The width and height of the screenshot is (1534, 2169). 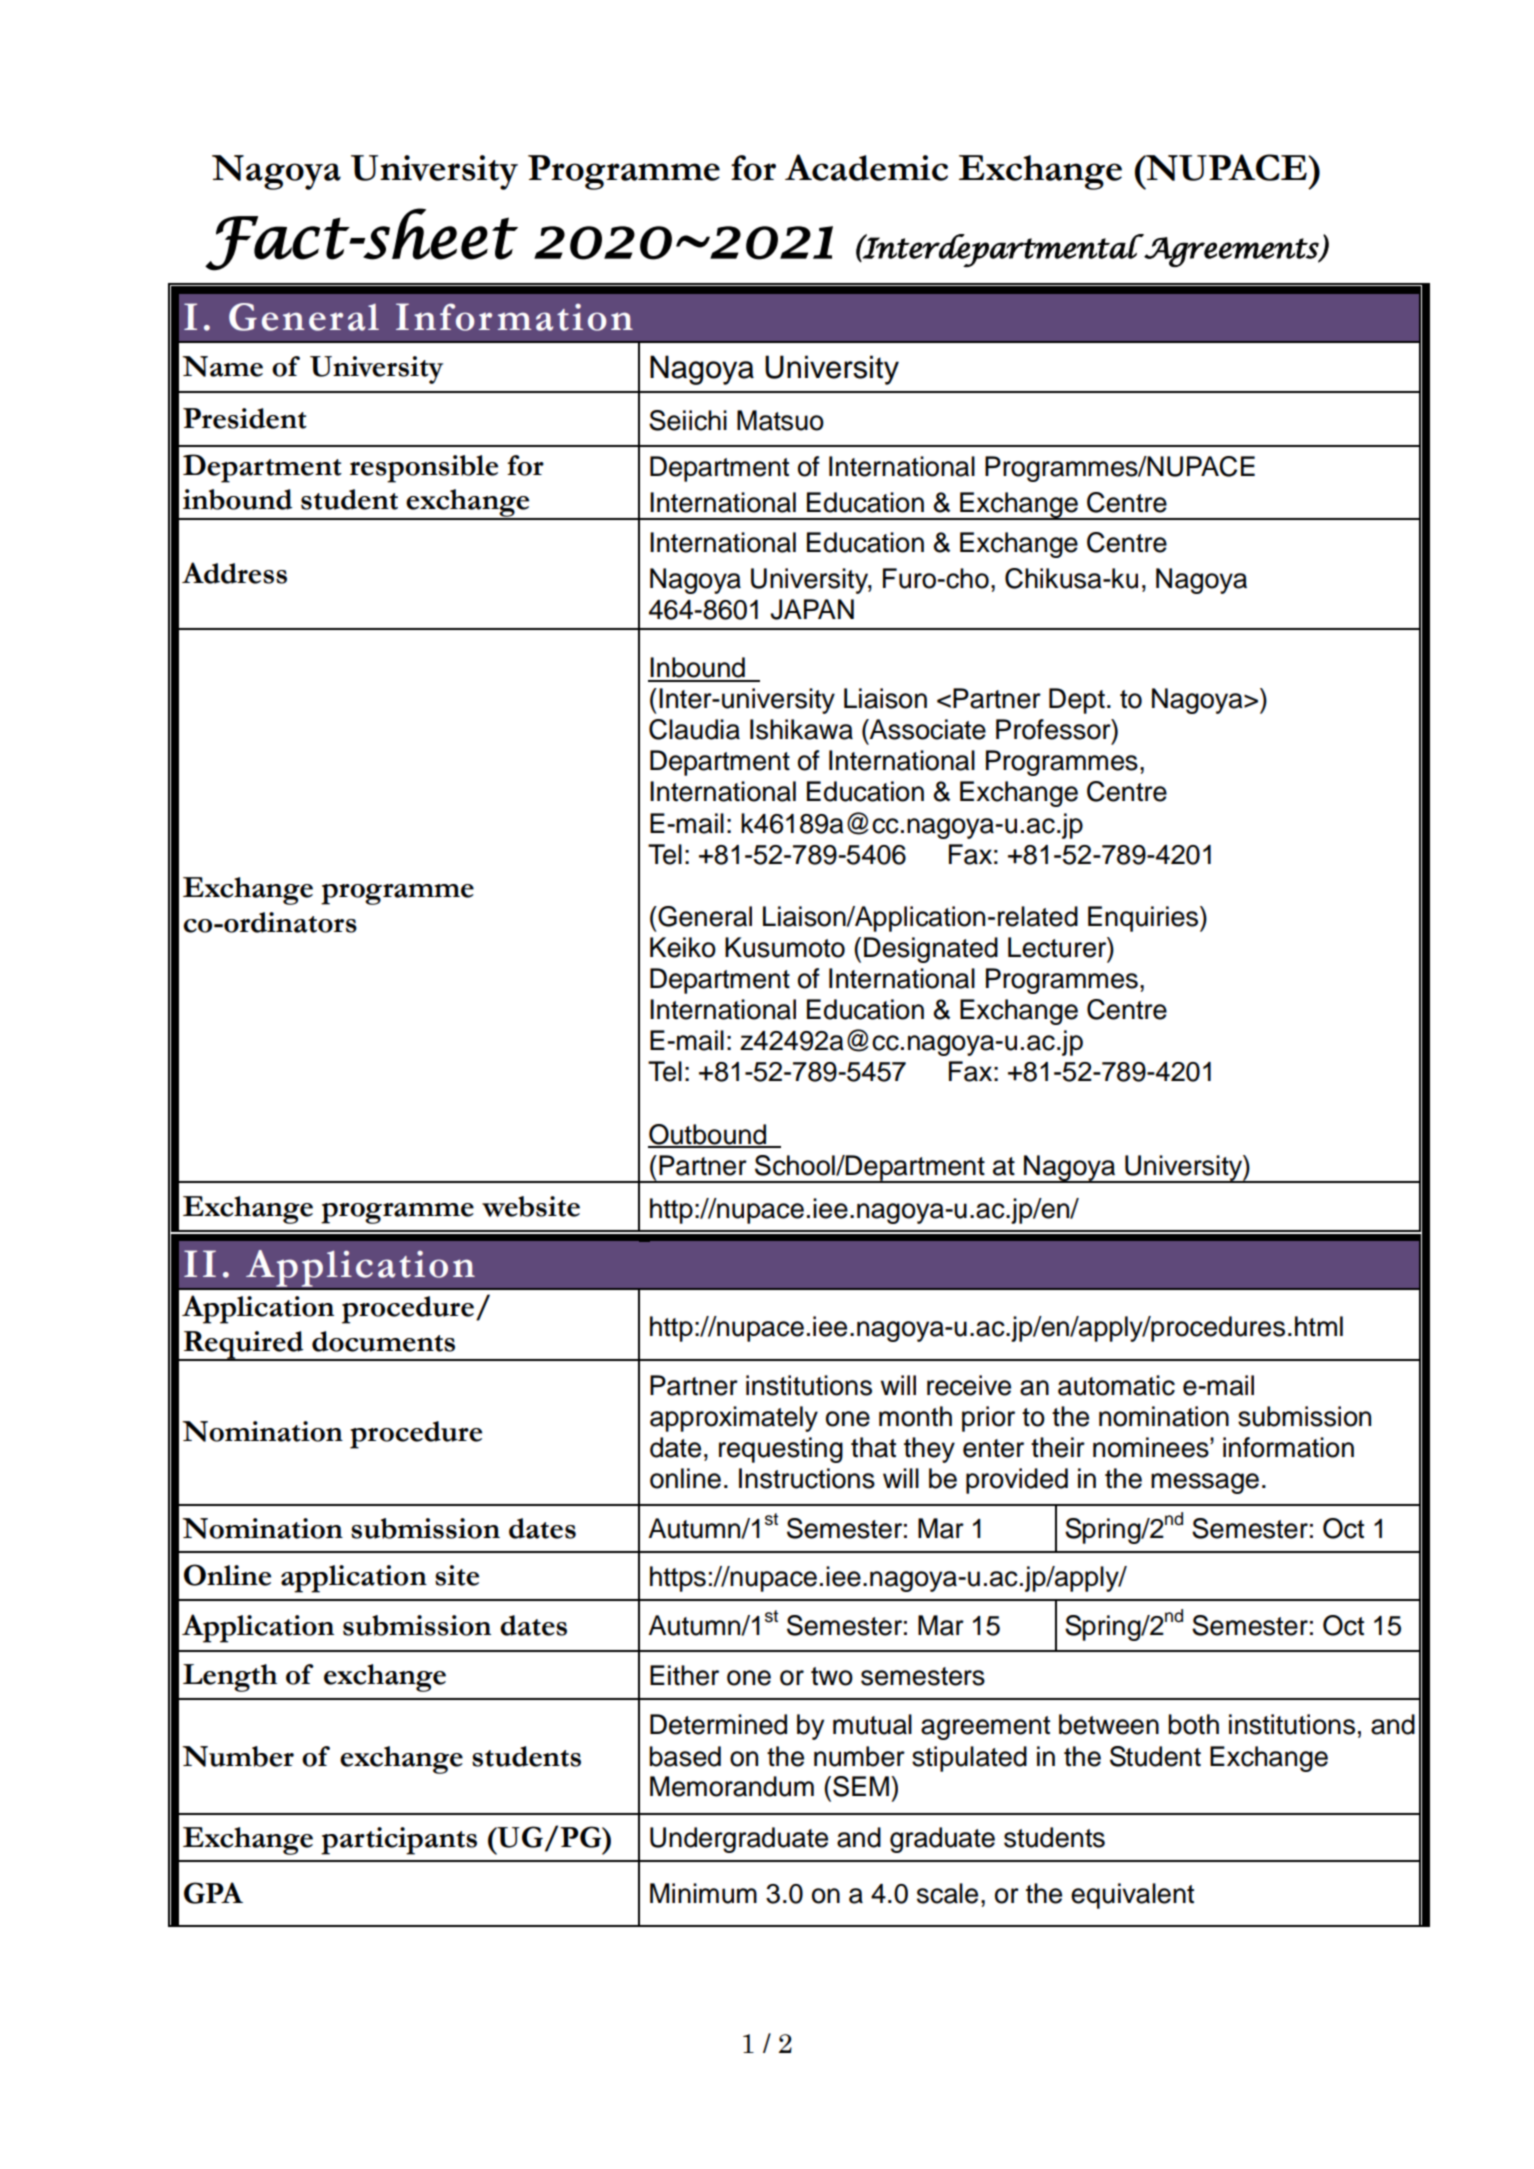 What do you see at coordinates (812, 609) in the screenshot?
I see `JAPAN` at bounding box center [812, 609].
